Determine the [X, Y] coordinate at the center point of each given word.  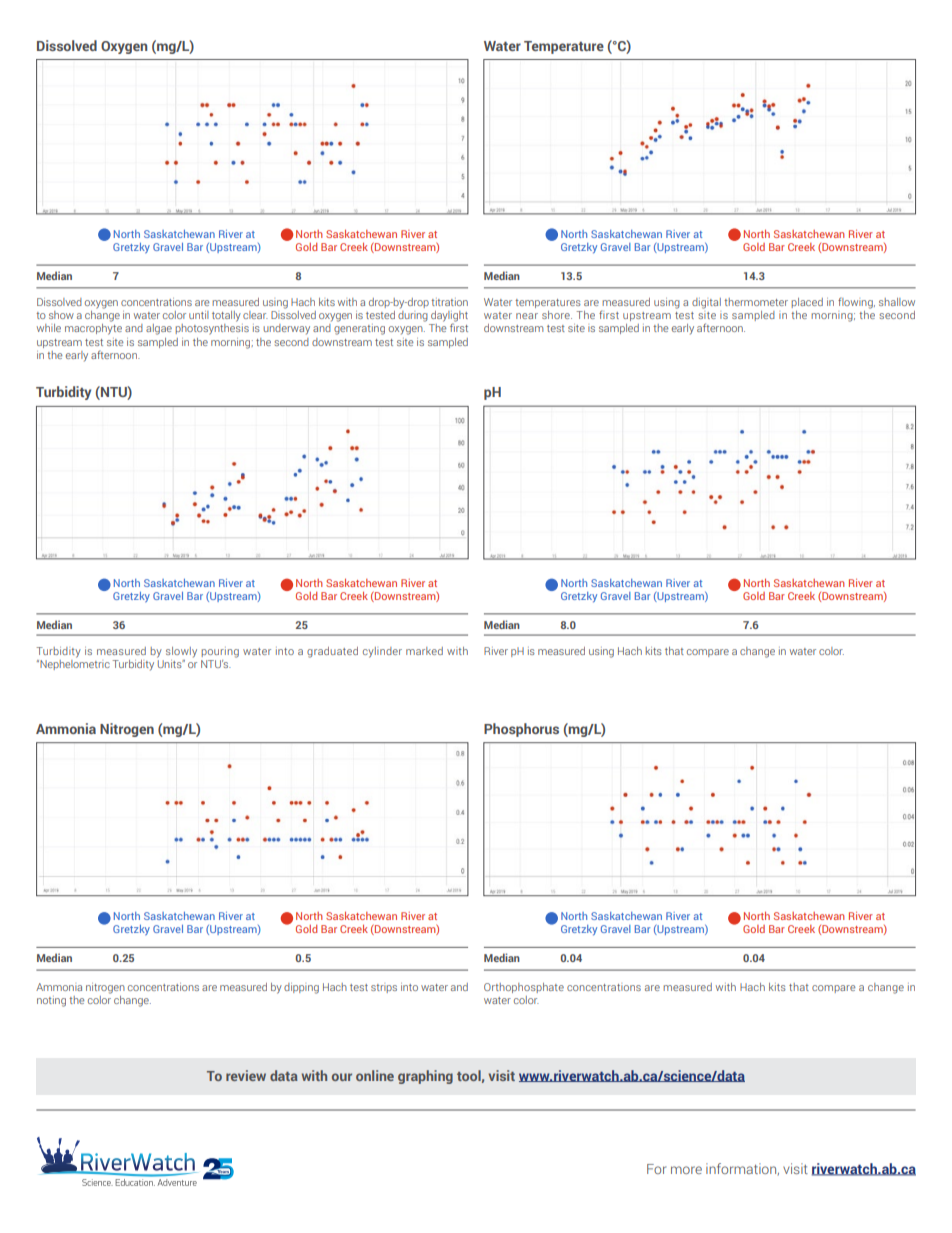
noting [51, 1001]
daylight [449, 317]
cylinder [382, 652]
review [246, 1075]
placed [807, 303]
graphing [425, 1077]
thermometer [756, 302]
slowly [181, 652]
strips [384, 988]
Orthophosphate [524, 988]
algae [159, 329]
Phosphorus [521, 730]
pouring [220, 652]
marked [424, 651]
